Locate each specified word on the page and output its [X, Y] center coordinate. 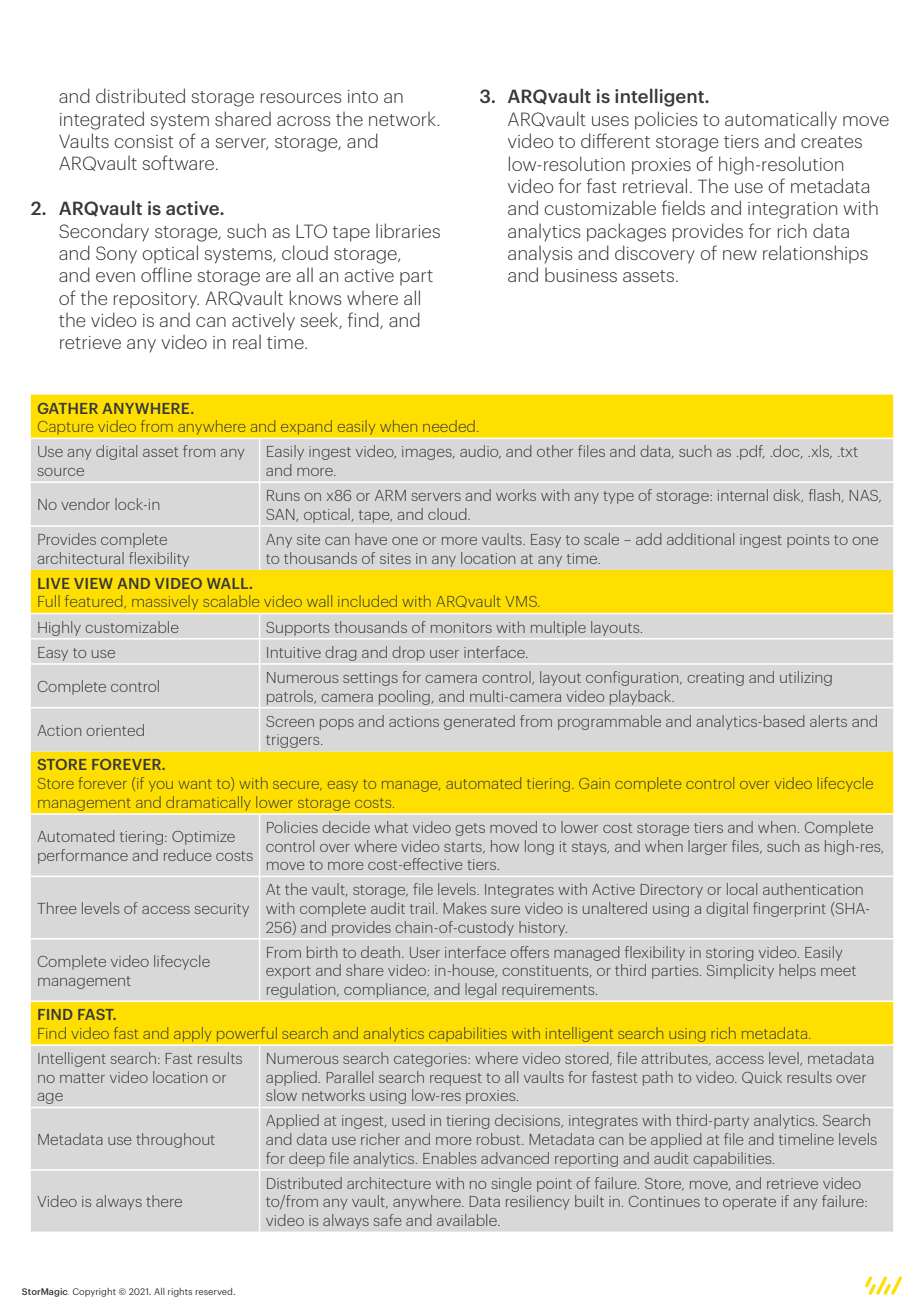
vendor [85, 504]
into [363, 96]
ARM [390, 495]
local [742, 889]
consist [144, 141]
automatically [781, 120]
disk [788, 496]
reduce [188, 855]
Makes [464, 908]
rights [180, 1292]
